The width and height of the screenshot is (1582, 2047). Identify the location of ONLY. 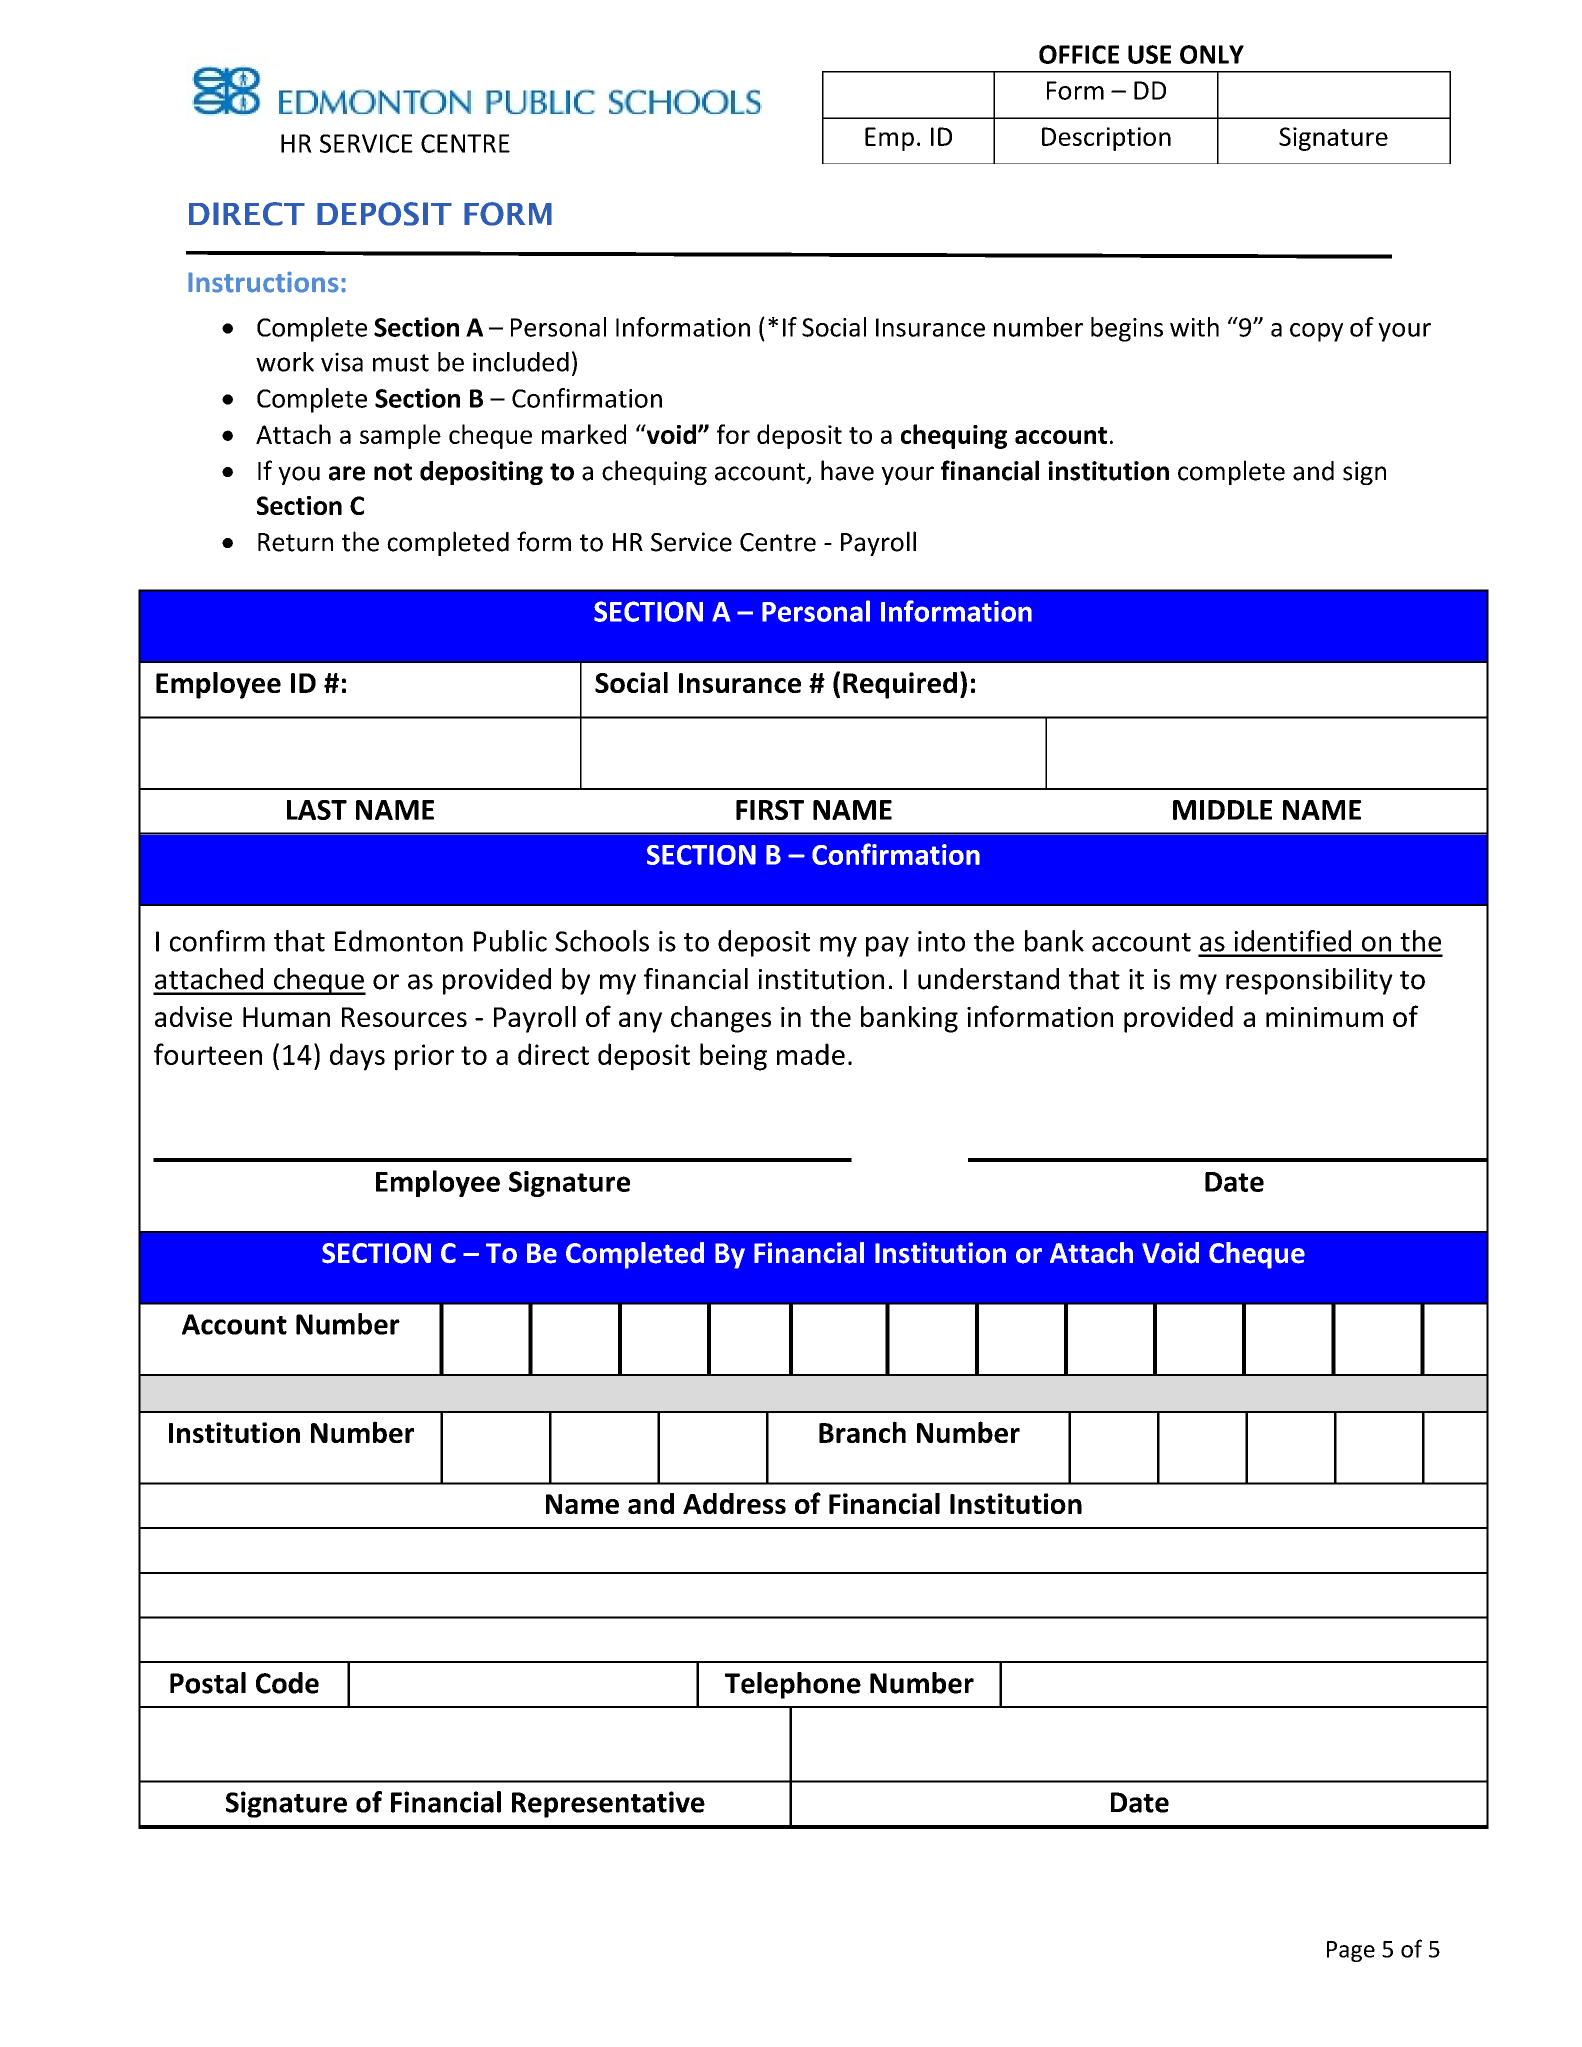
(1212, 54).
